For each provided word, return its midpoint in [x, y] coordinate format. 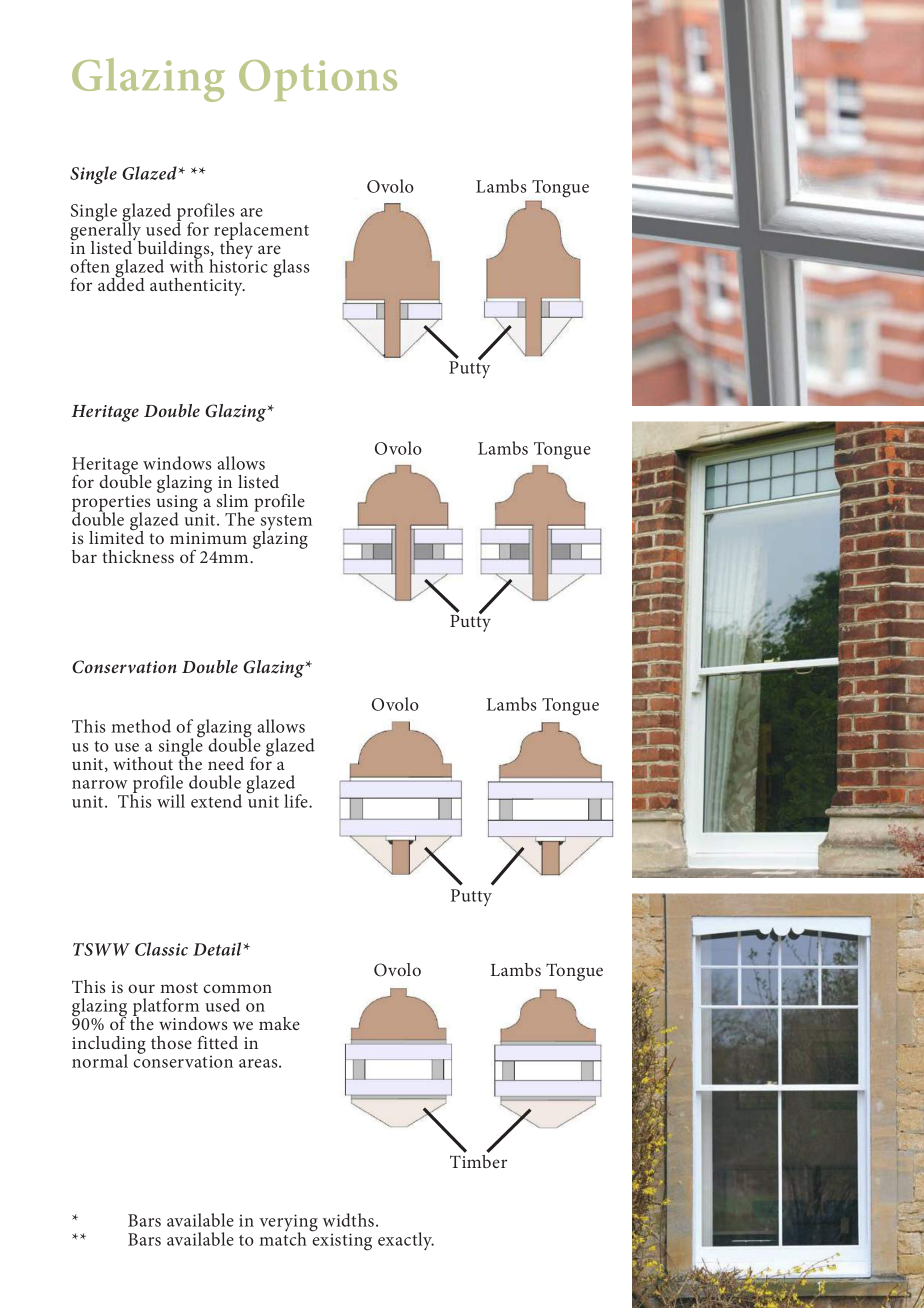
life [297, 801]
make [279, 1023]
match [283, 1238]
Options [318, 80]
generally [105, 231]
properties [111, 504]
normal [100, 1061]
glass [291, 268]
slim [232, 500]
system [286, 524]
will [171, 801]
